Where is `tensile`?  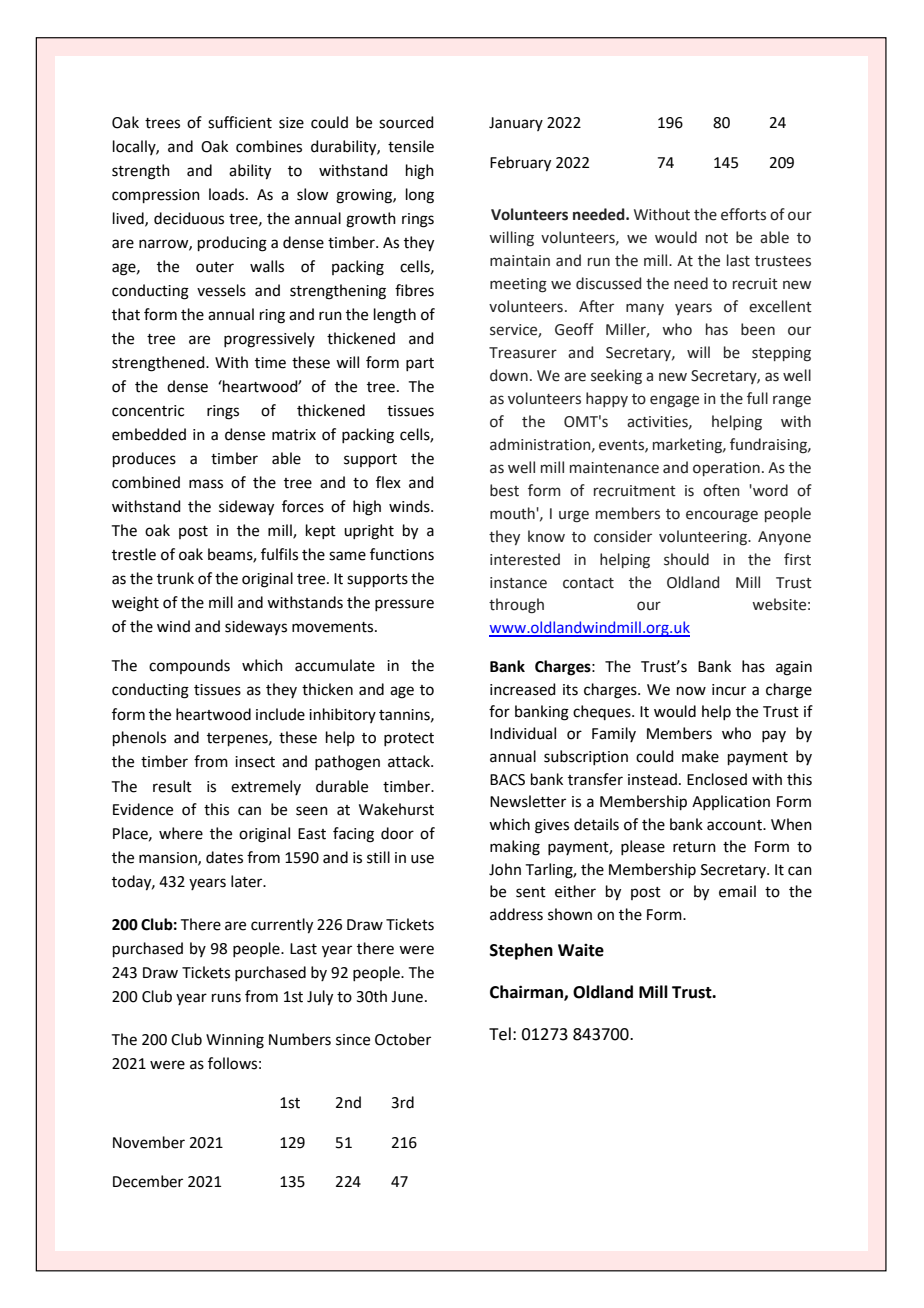 tensile is located at coordinates (411, 146).
